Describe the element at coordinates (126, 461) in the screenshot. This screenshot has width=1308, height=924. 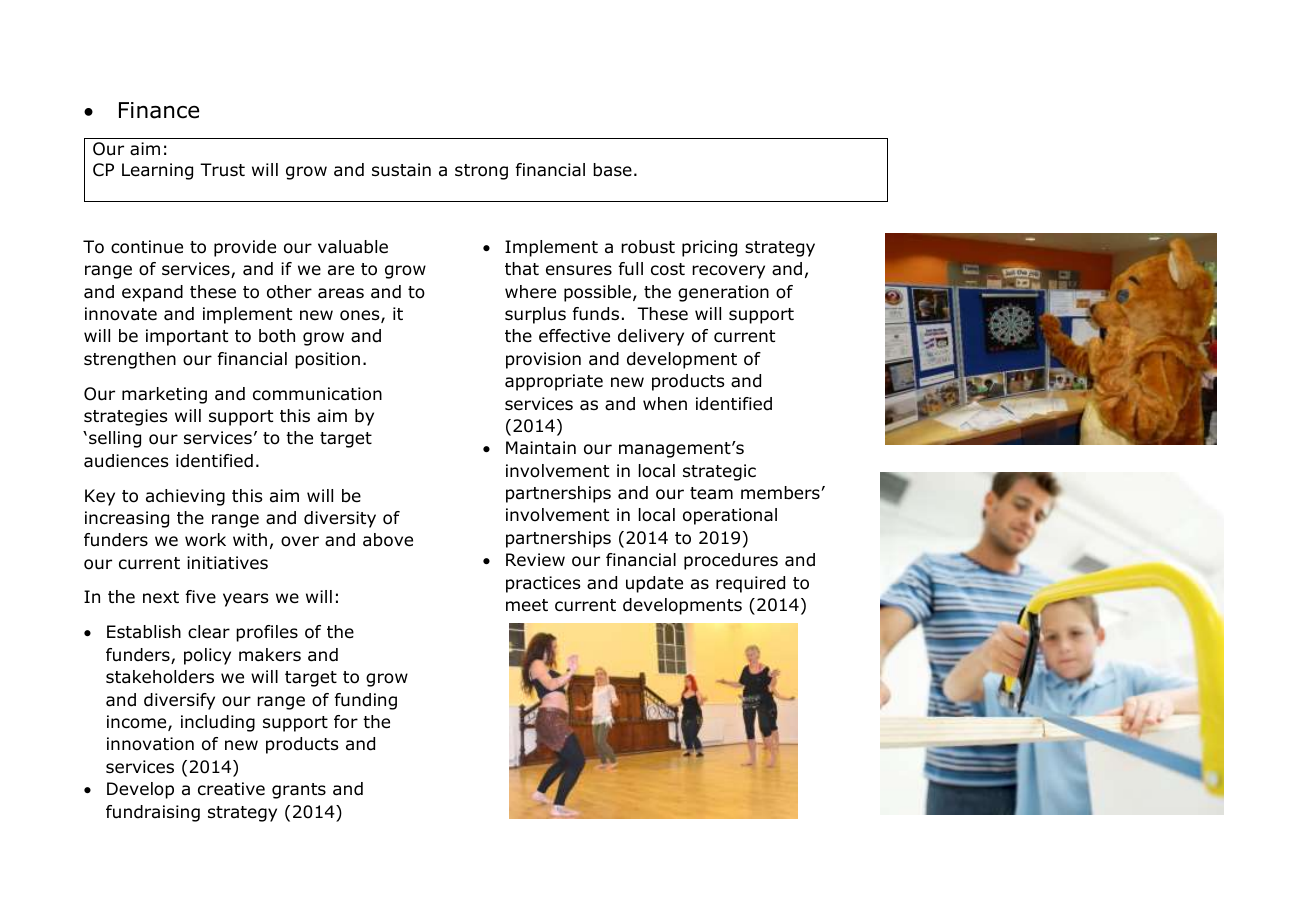
I see `audiences` at that location.
